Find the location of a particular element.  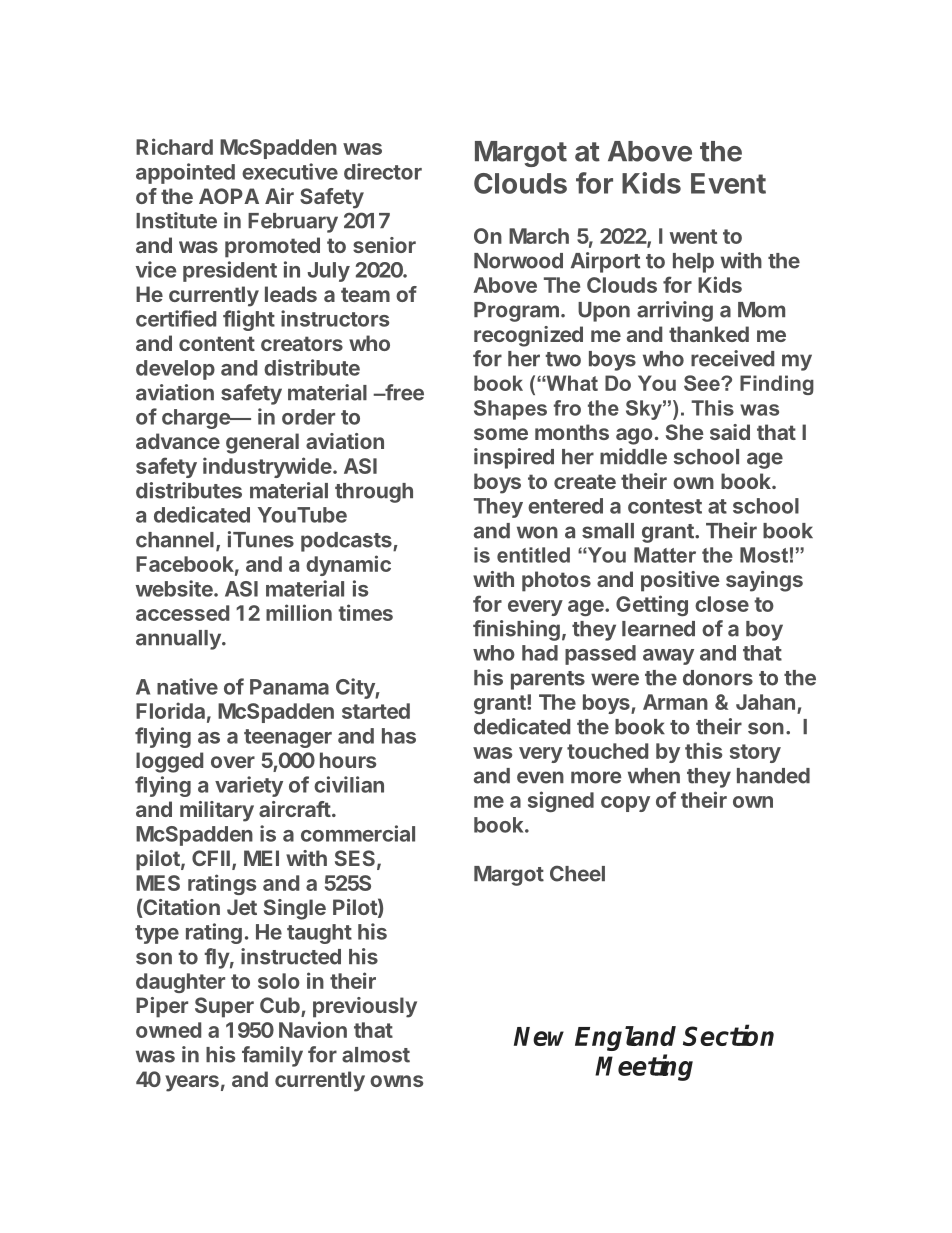

family is located at coordinates (272, 1056).
